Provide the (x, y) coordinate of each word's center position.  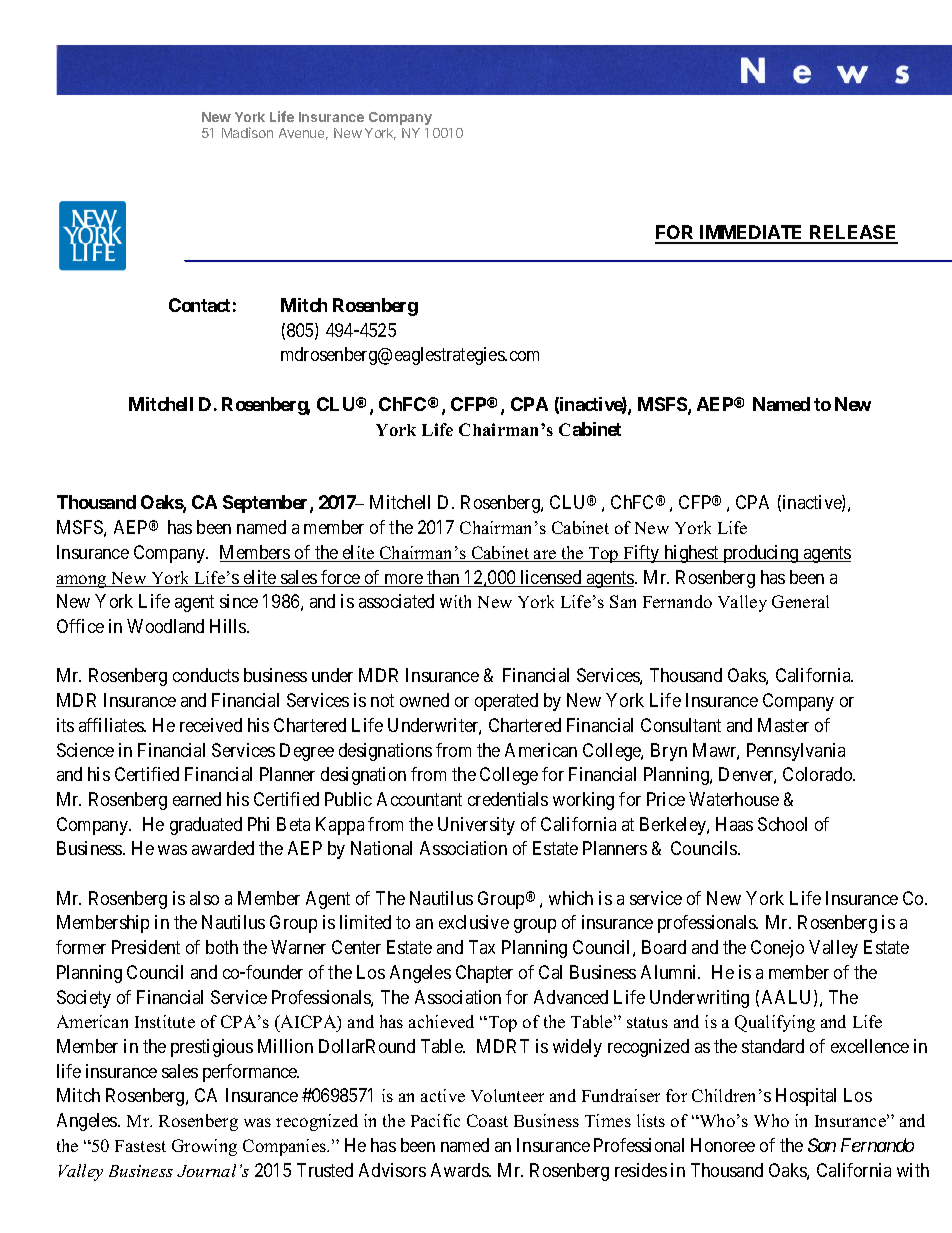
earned (197, 799)
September (267, 504)
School (782, 824)
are (545, 556)
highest (691, 554)
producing (761, 554)
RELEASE (853, 234)
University (476, 826)
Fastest (140, 1146)
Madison (247, 132)
